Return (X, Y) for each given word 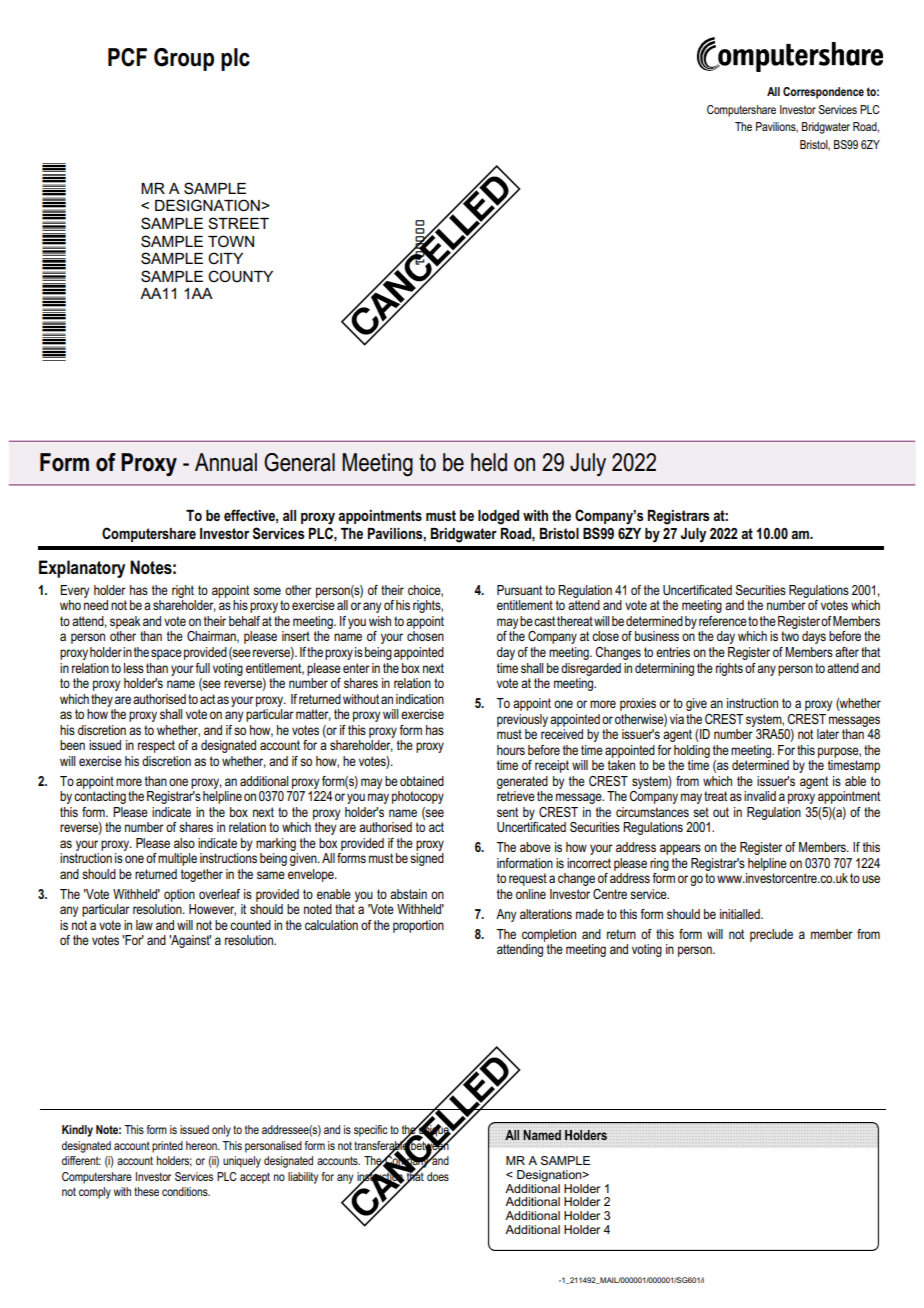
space (166, 654)
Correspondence (823, 93)
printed (167, 1147)
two (790, 636)
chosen (425, 636)
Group (184, 59)
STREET (238, 223)
